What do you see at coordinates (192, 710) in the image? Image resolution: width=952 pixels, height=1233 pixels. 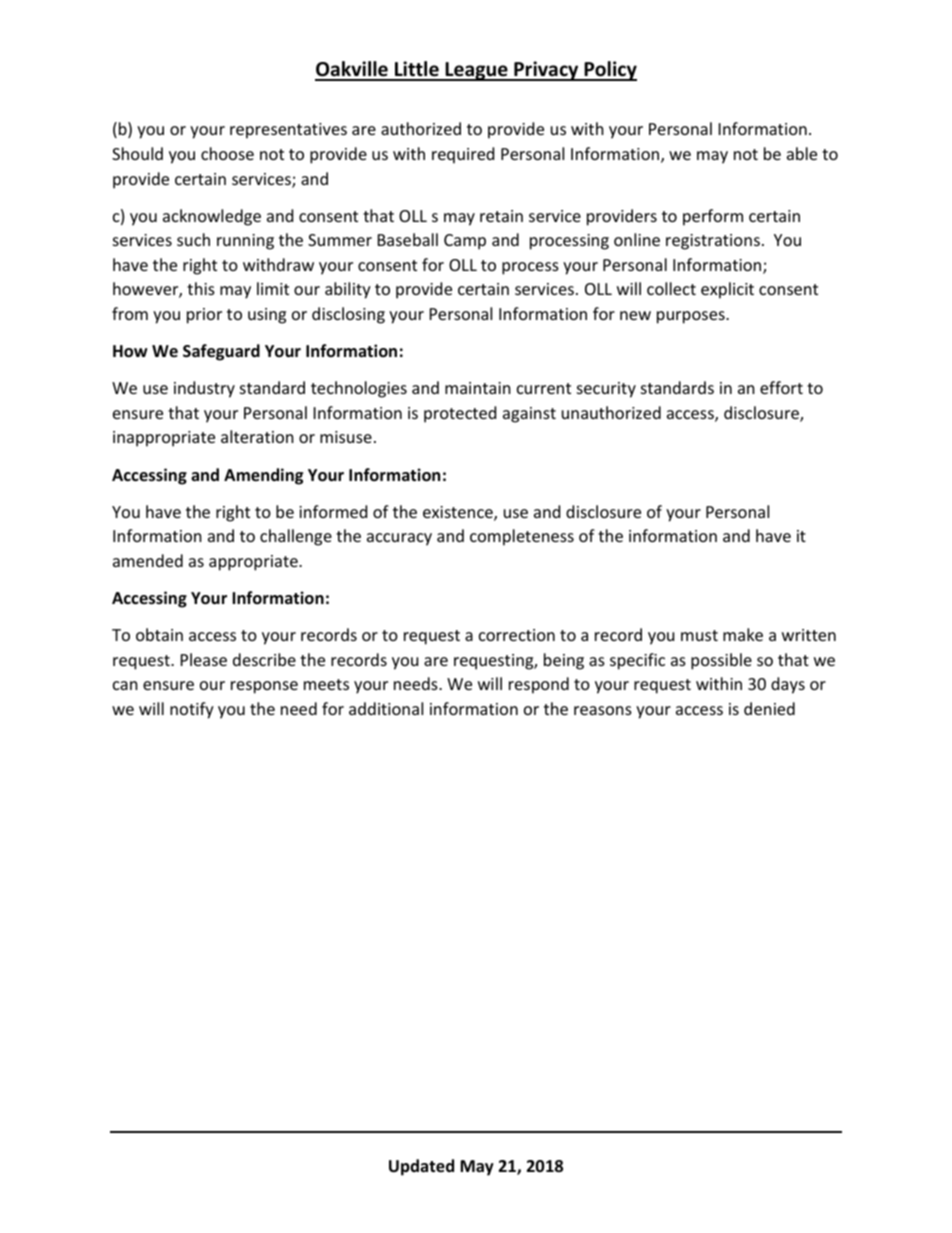 I see `notify` at bounding box center [192, 710].
